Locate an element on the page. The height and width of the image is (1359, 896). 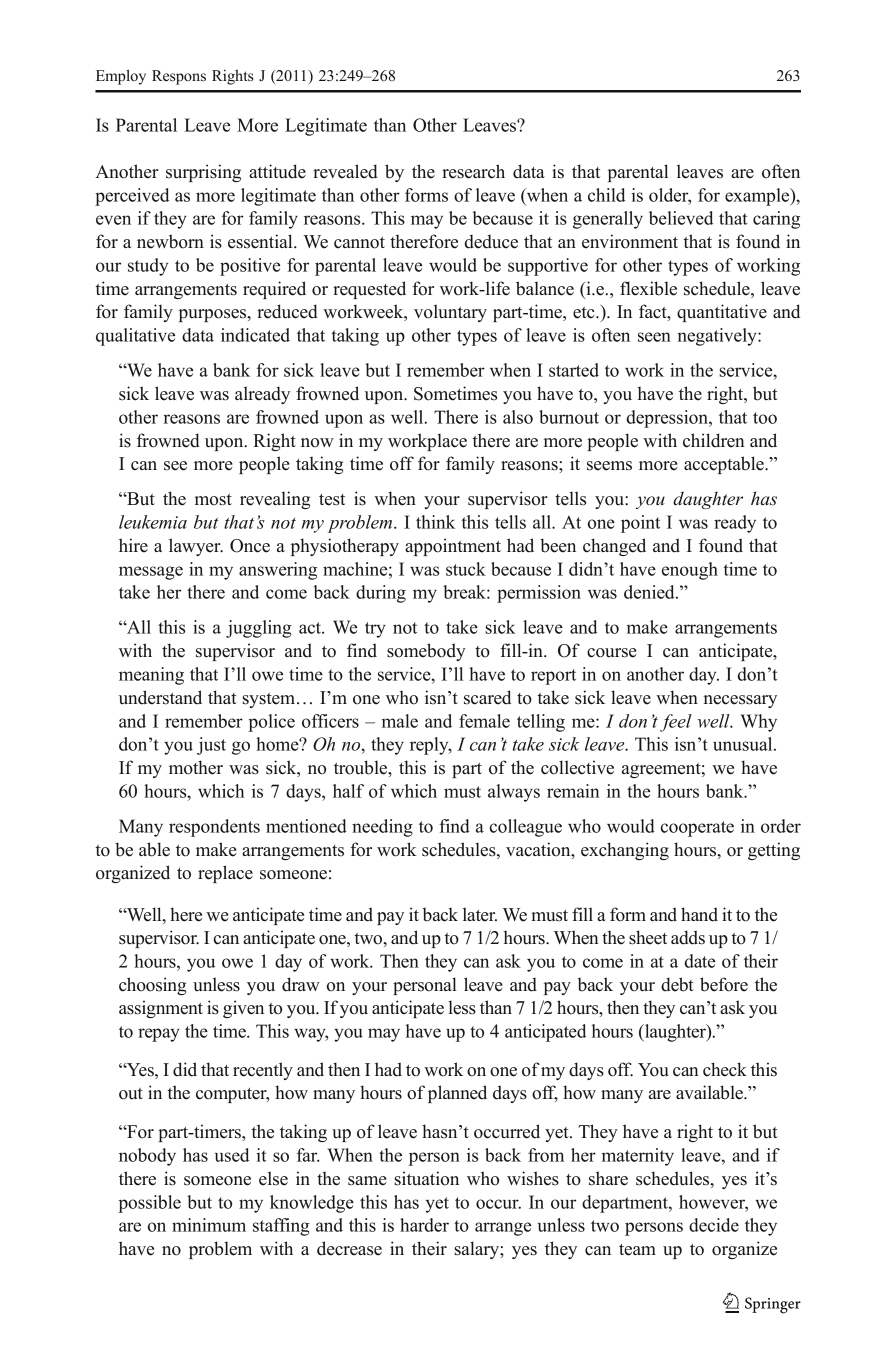
Respons is located at coordinates (179, 77).
